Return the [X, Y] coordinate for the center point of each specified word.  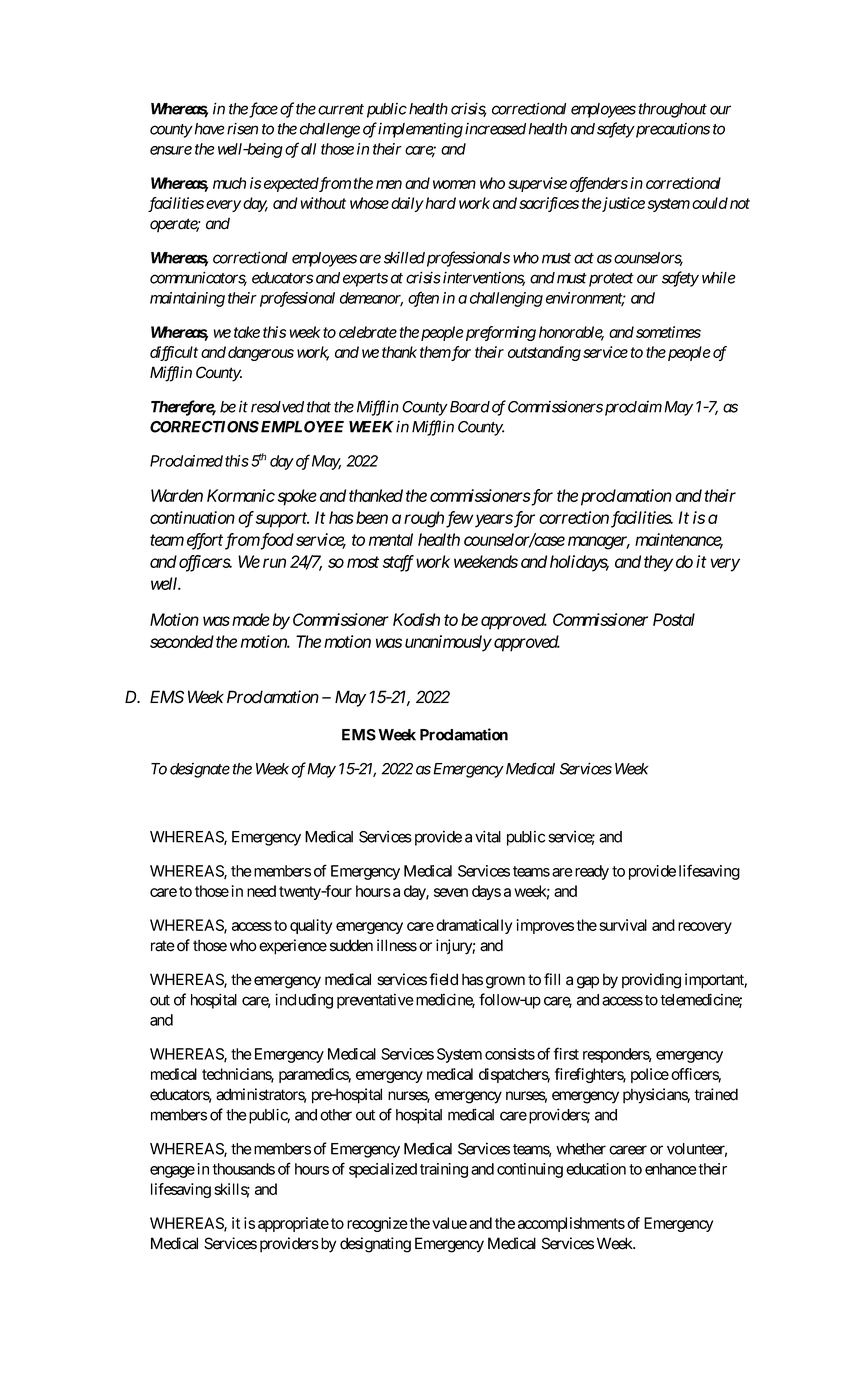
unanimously [448, 643]
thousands [243, 1169]
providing [651, 981]
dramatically [474, 926]
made [251, 619]
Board [468, 407]
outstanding [544, 353]
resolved [277, 407]
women [454, 184]
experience [293, 947]
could [710, 203]
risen [242, 128]
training [444, 1170]
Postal [674, 619]
